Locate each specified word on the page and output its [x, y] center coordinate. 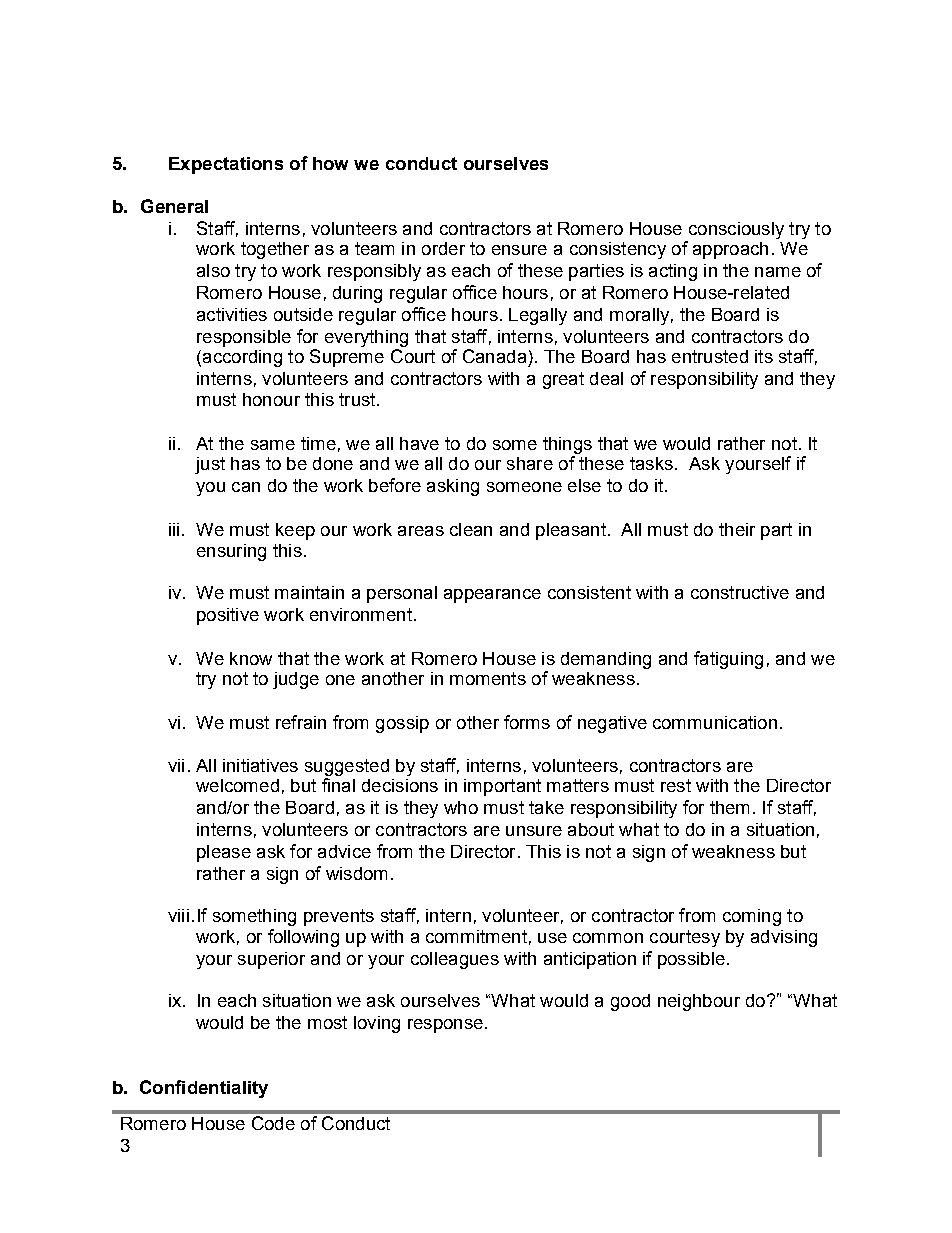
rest [676, 785]
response [445, 1026]
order [443, 248]
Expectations [226, 165]
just [210, 465]
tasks [651, 463]
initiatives [260, 765]
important [502, 787]
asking [453, 487]
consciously [736, 230]
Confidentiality [204, 1089]
